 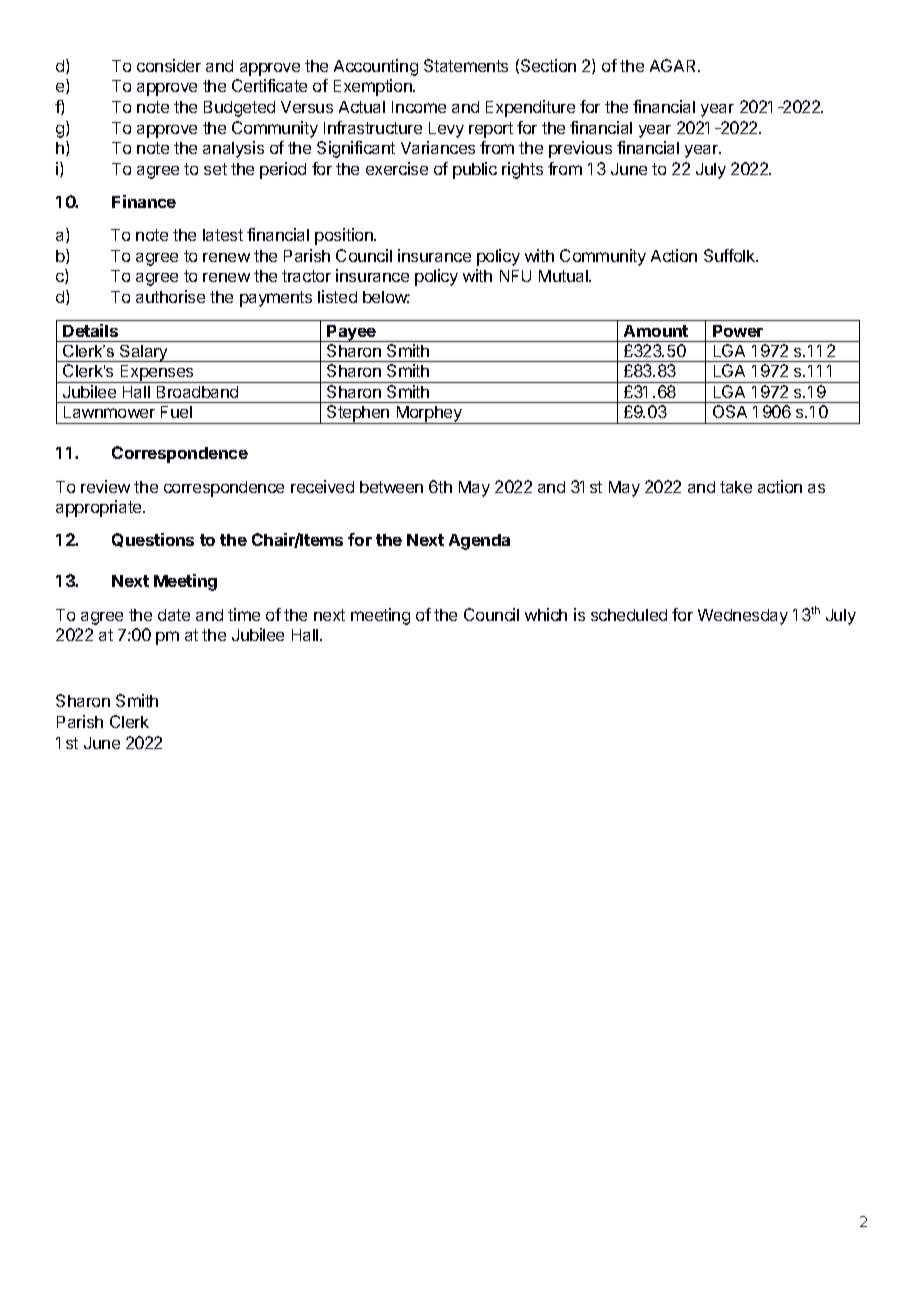 I want to click on Exemption, so click(x=374, y=87).
